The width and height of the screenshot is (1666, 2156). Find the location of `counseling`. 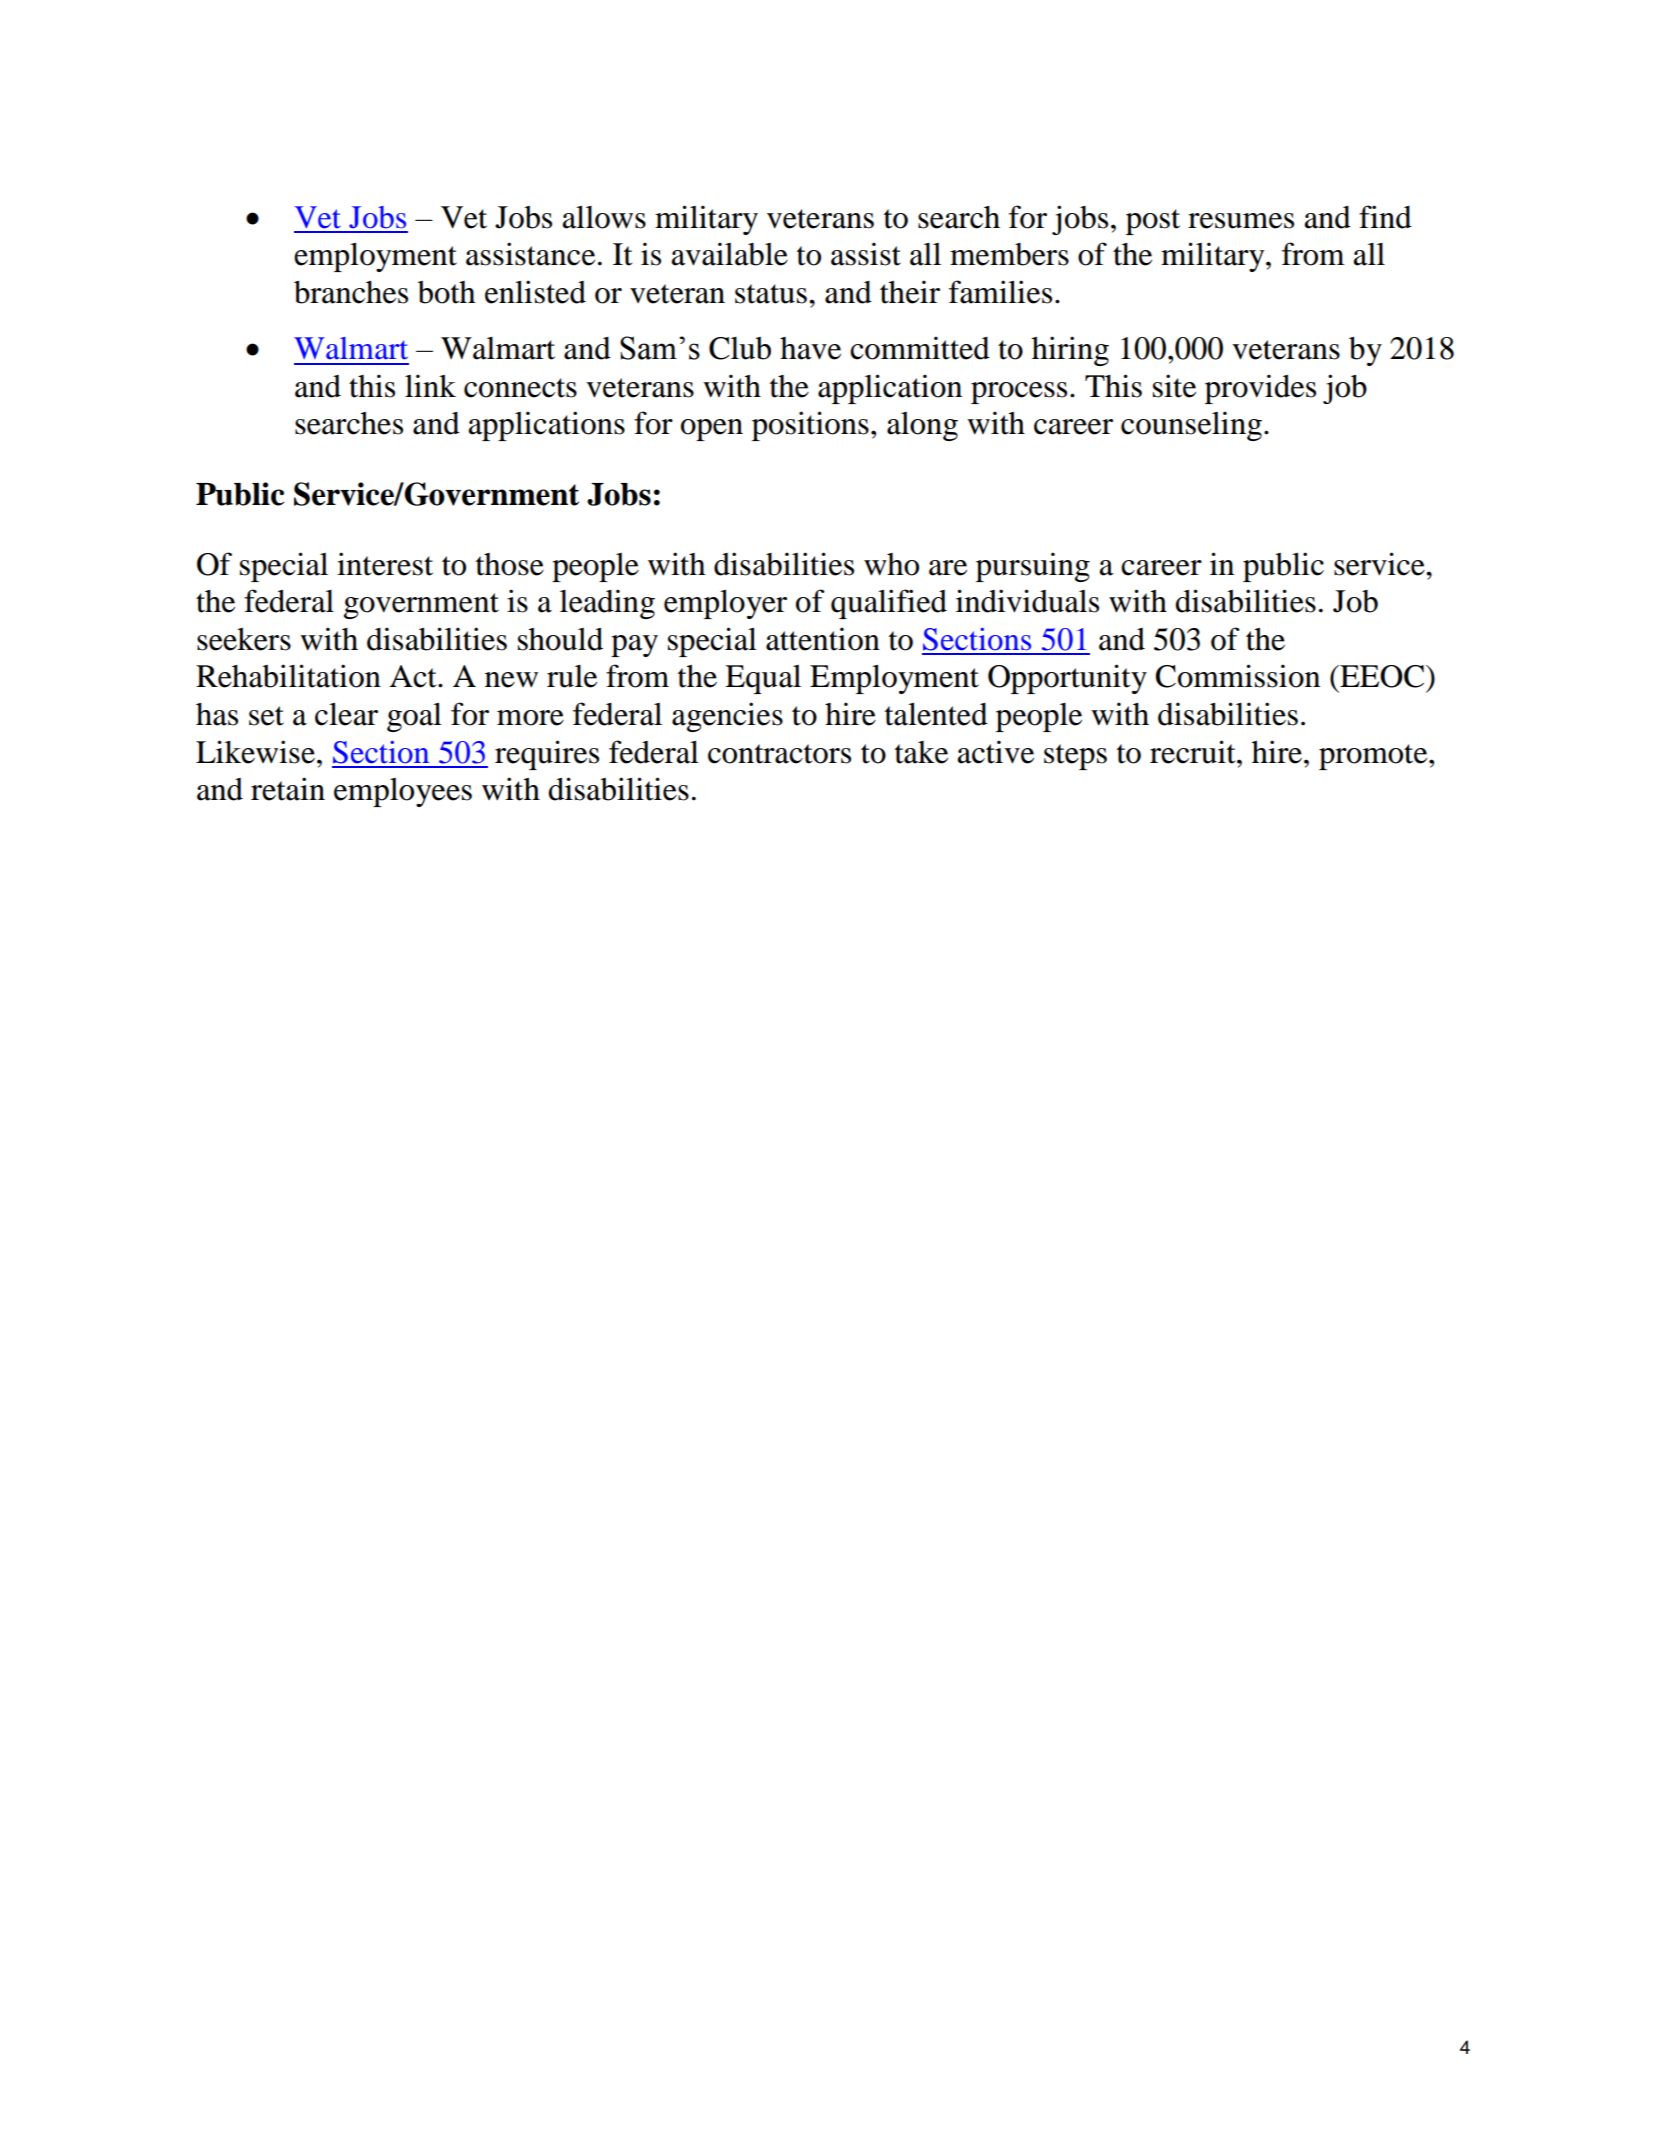

counseling is located at coordinates (1191, 426).
